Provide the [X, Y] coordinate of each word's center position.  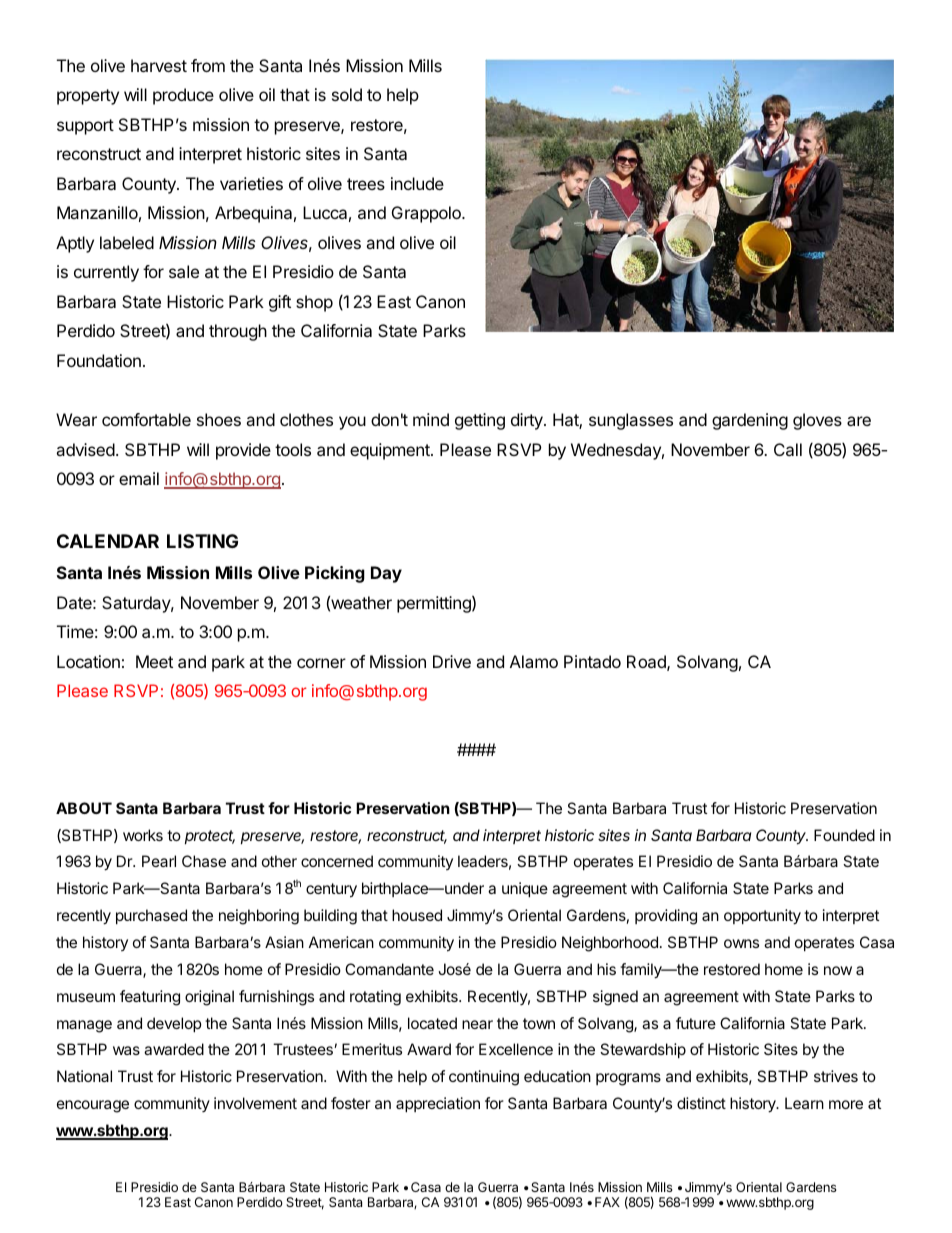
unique [525, 889]
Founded [844, 835]
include [417, 183]
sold [347, 94]
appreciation [438, 1104]
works [143, 835]
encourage [93, 1106]
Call [788, 449]
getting [480, 421]
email [139, 478]
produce [183, 96]
